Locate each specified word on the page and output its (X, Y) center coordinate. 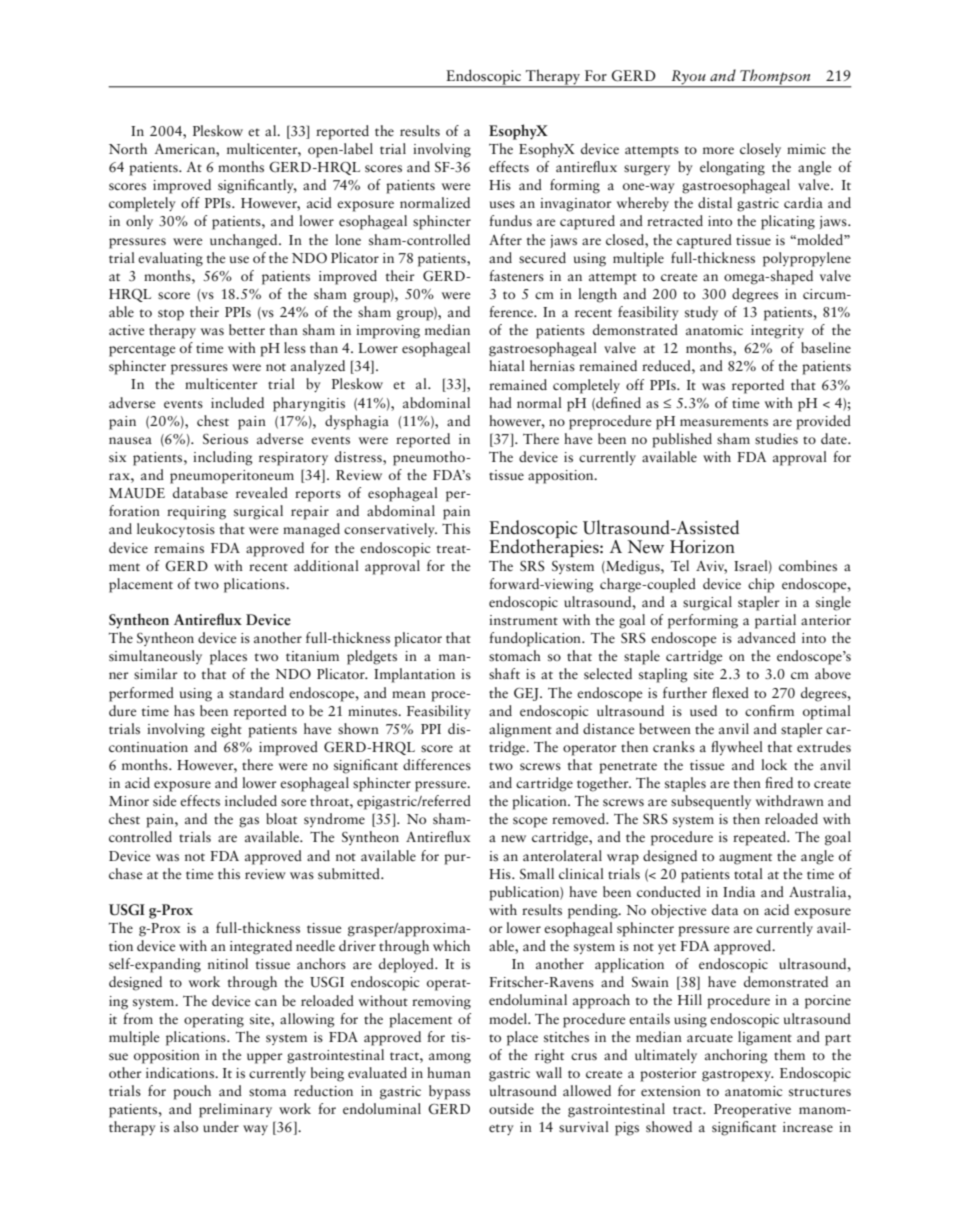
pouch (192, 1092)
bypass (449, 1092)
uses (502, 205)
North (128, 148)
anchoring (736, 1056)
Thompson (775, 78)
